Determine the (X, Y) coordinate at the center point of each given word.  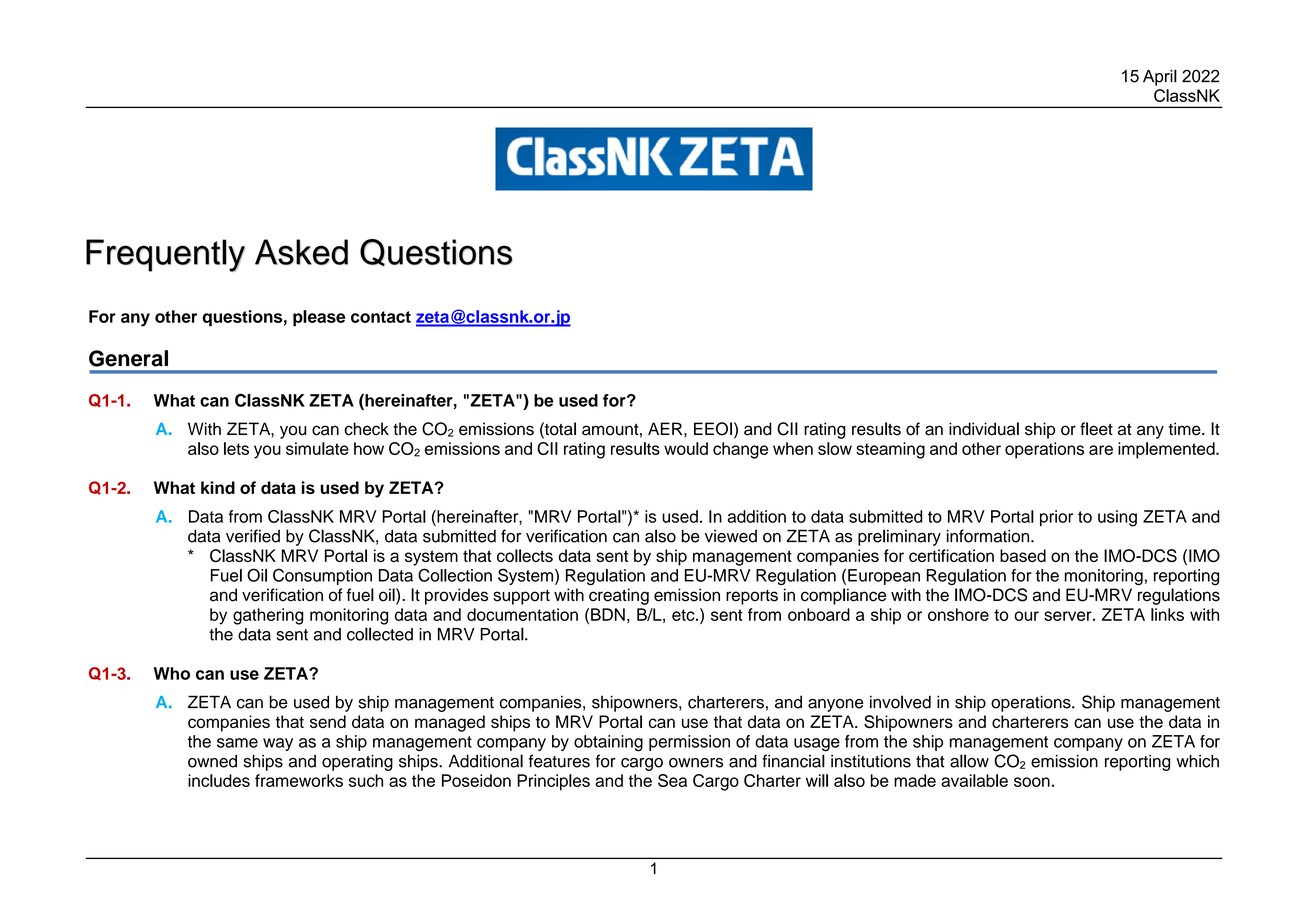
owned (212, 761)
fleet (1096, 429)
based (1023, 555)
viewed (731, 536)
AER (666, 428)
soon (1032, 782)
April (1160, 77)
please (319, 318)
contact (381, 317)
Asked (301, 252)
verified (253, 536)
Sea (672, 780)
